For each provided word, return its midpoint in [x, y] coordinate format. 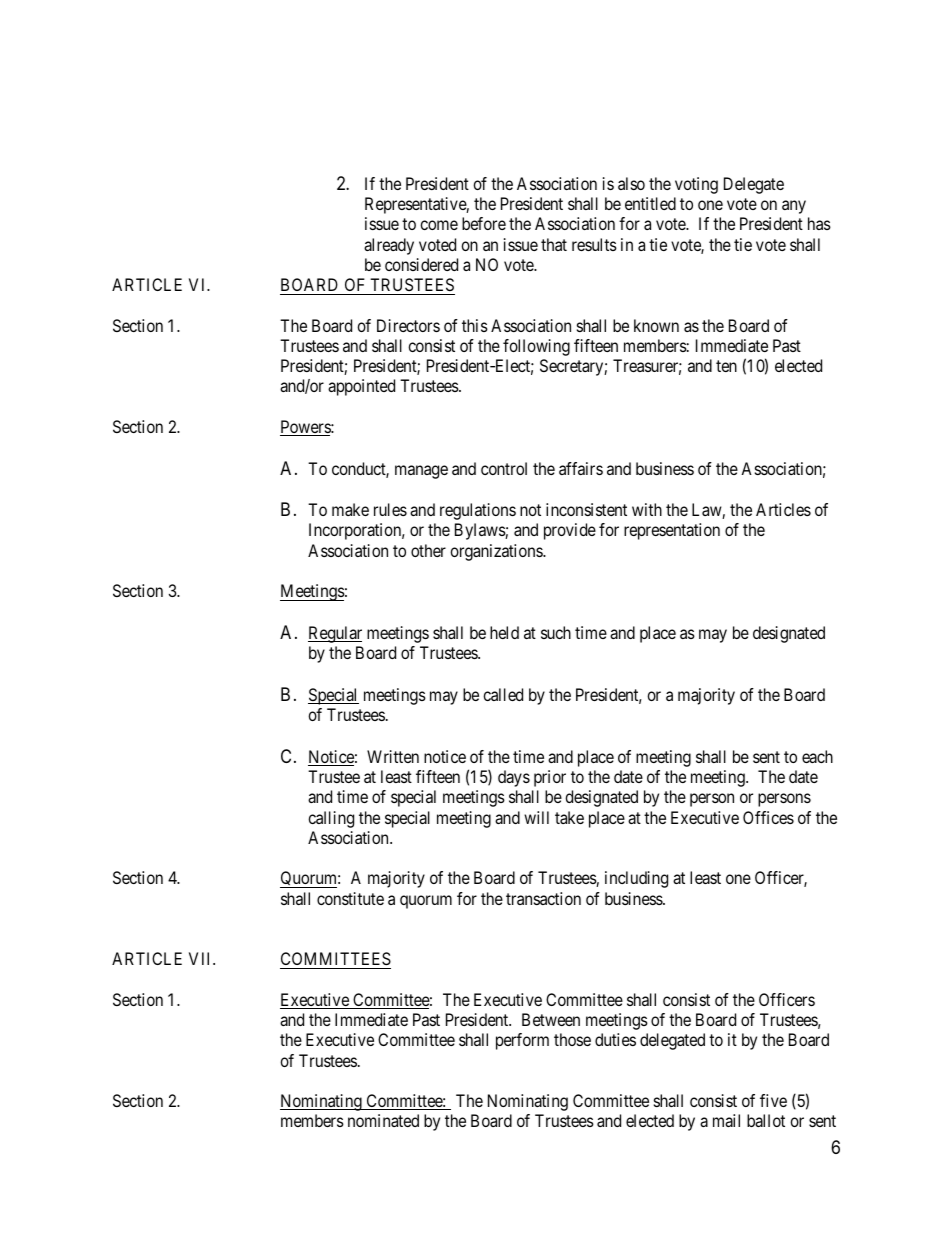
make [350, 509]
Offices [768, 817]
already [389, 246]
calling [331, 819]
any [794, 207]
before [484, 223]
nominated [383, 1120]
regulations [478, 511]
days [514, 778]
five [773, 1100]
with [647, 509]
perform [522, 1041]
